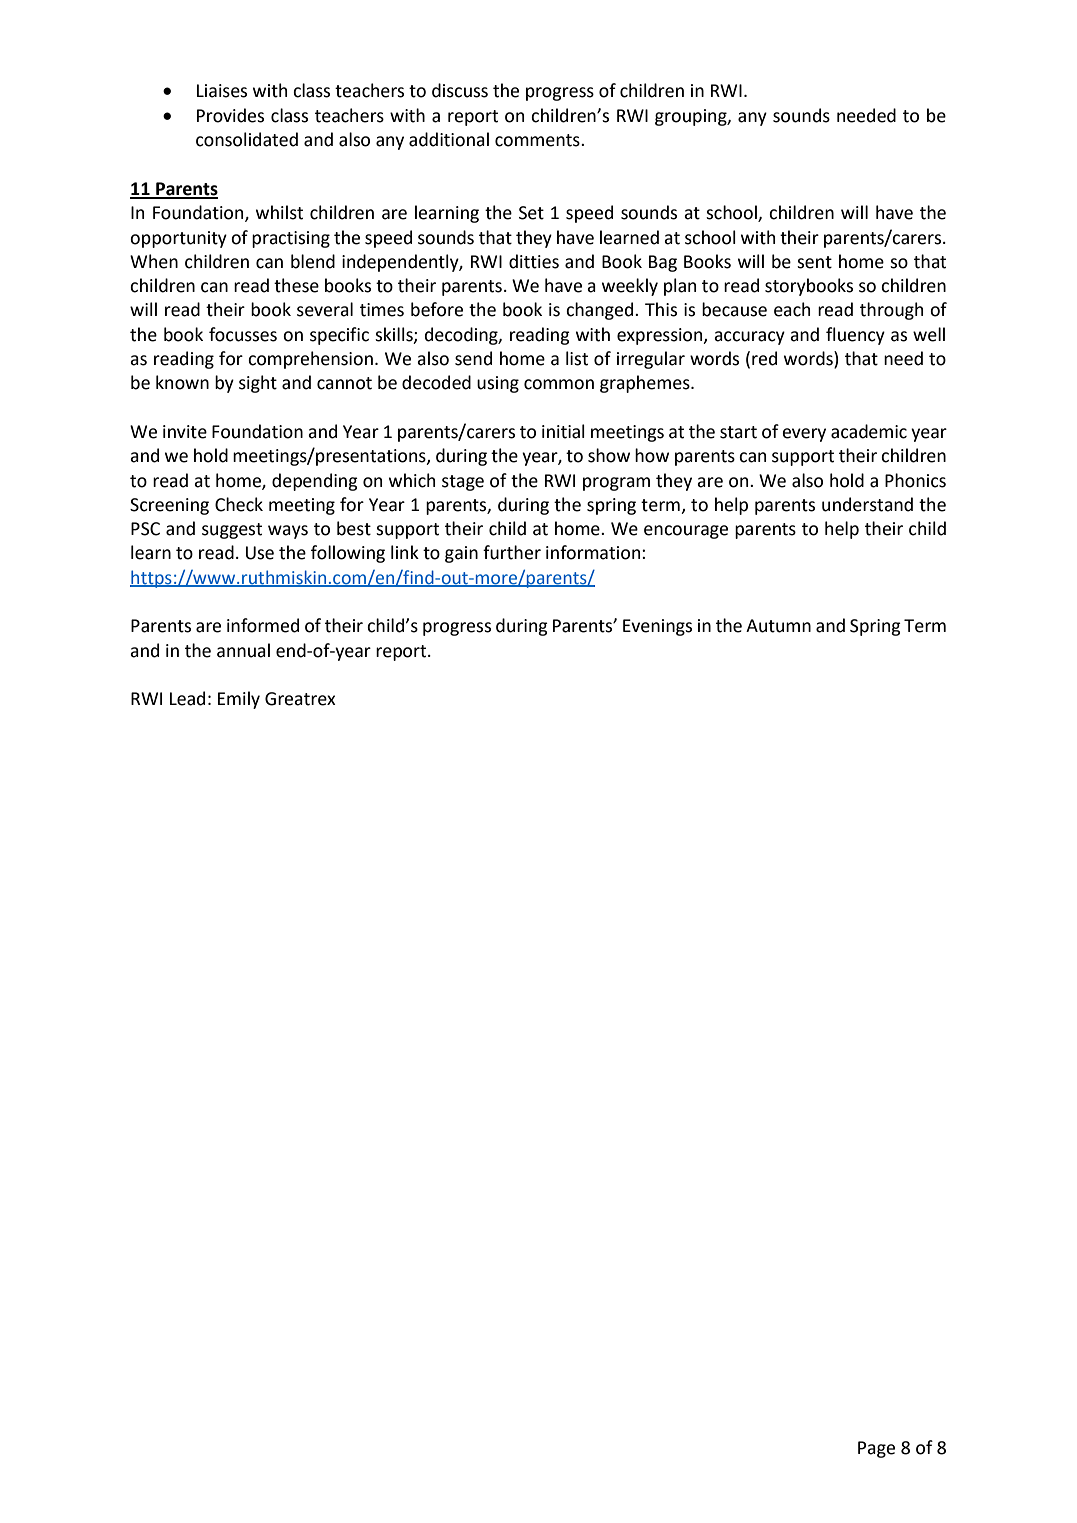 The image size is (1077, 1523). What do you see at coordinates (804, 435) in the document?
I see `every` at bounding box center [804, 435].
